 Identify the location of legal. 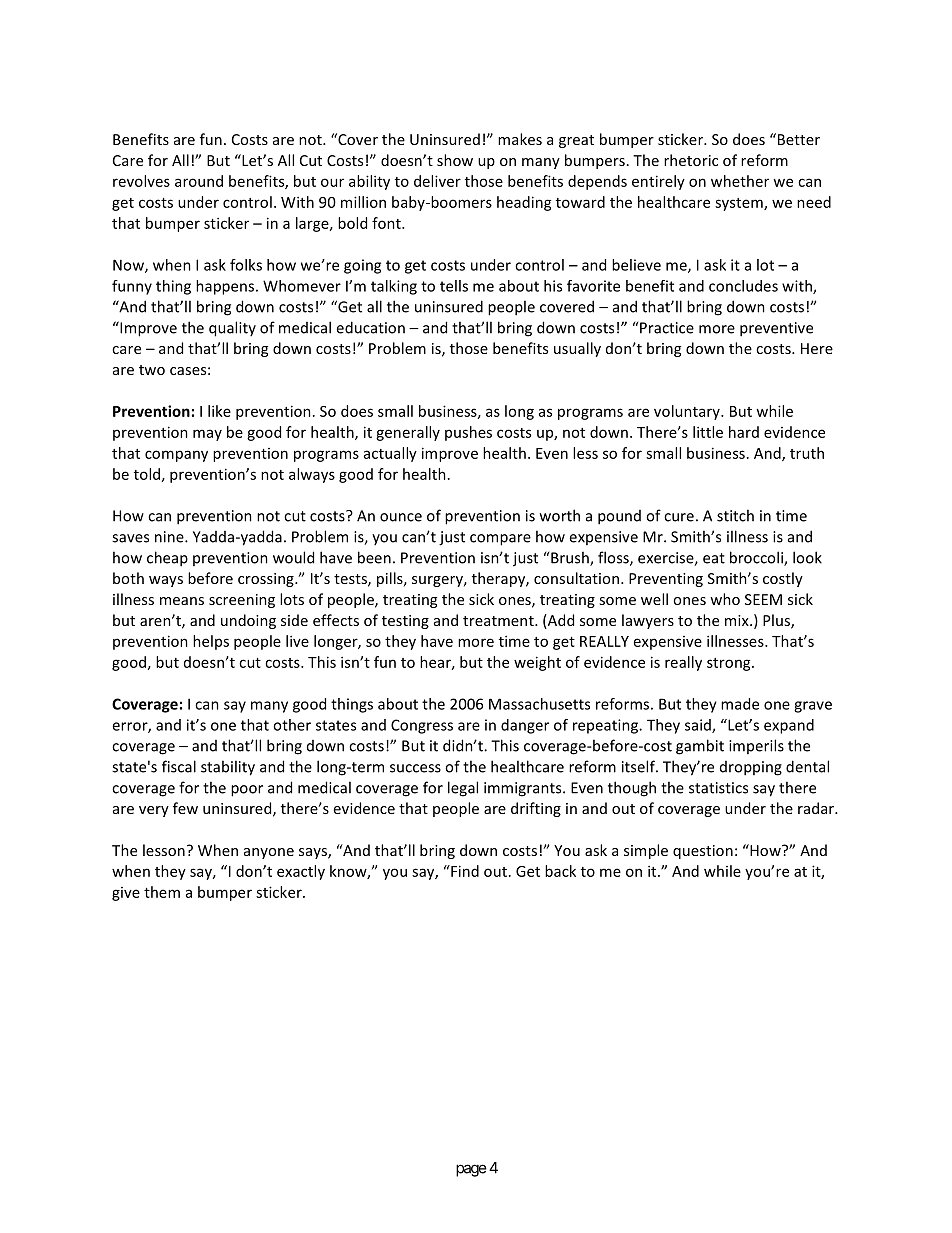
(463, 789).
